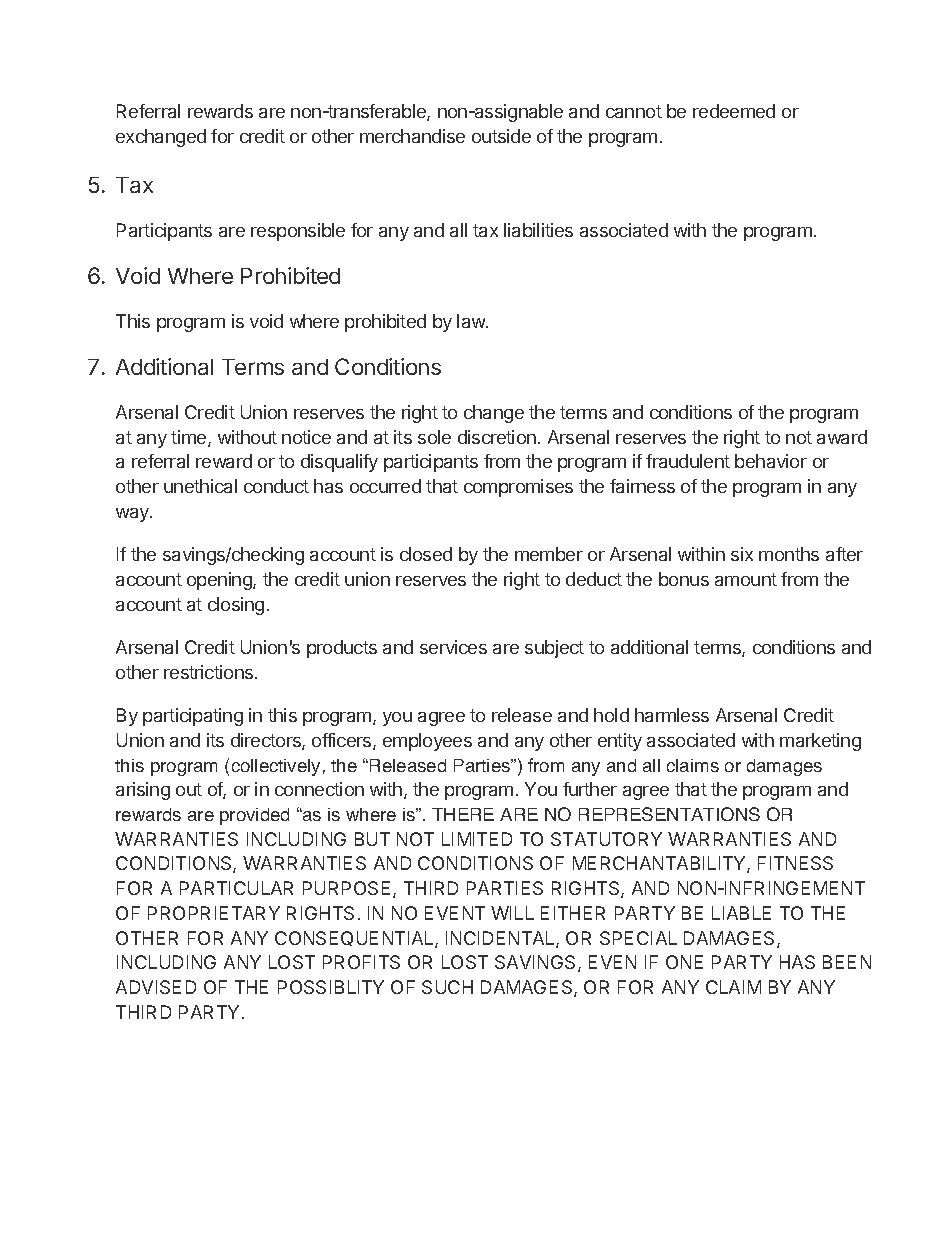 The image size is (952, 1233). I want to click on member, so click(549, 554).
